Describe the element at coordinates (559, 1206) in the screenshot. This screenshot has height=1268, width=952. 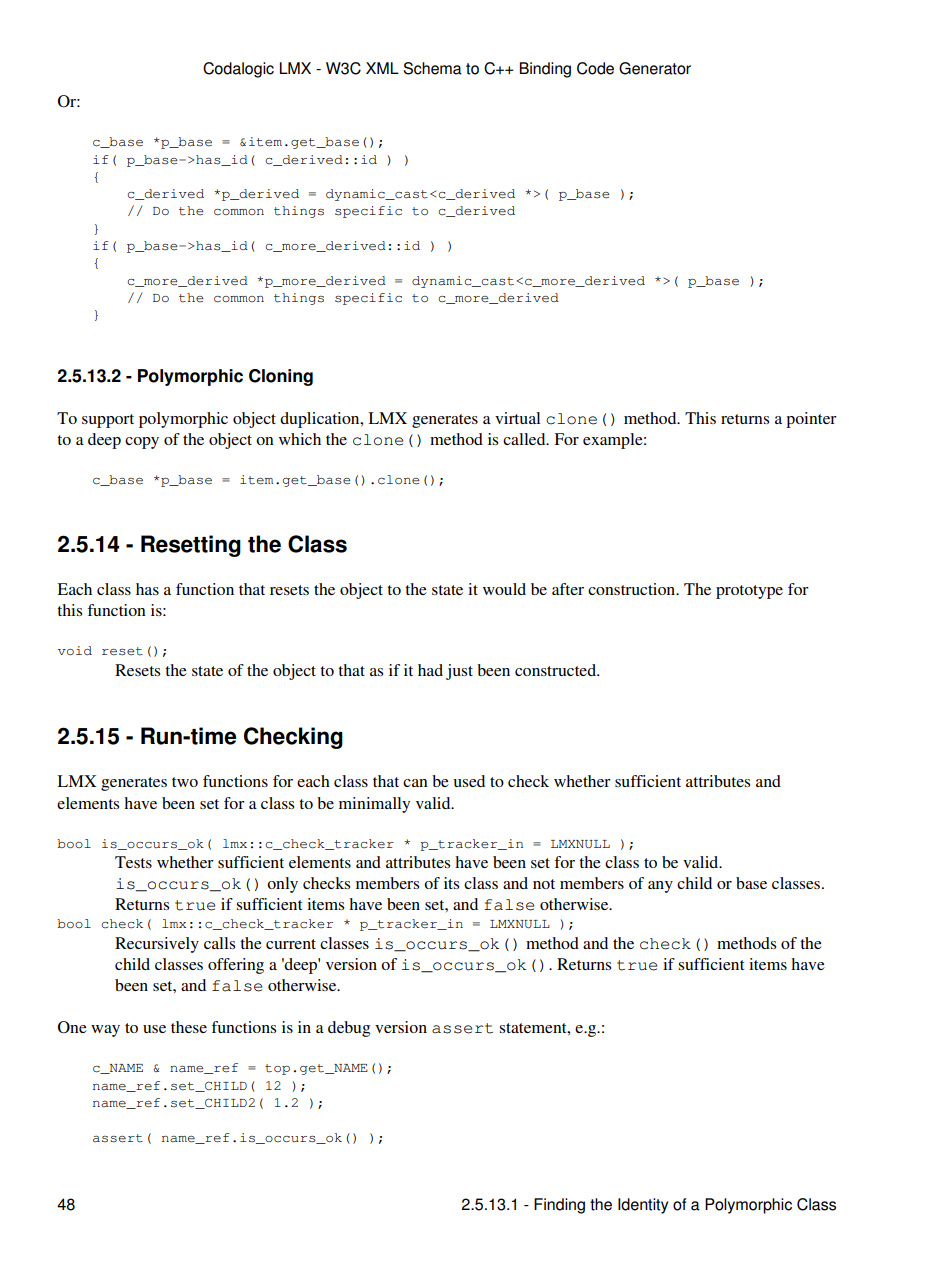
I see `Finding` at that location.
